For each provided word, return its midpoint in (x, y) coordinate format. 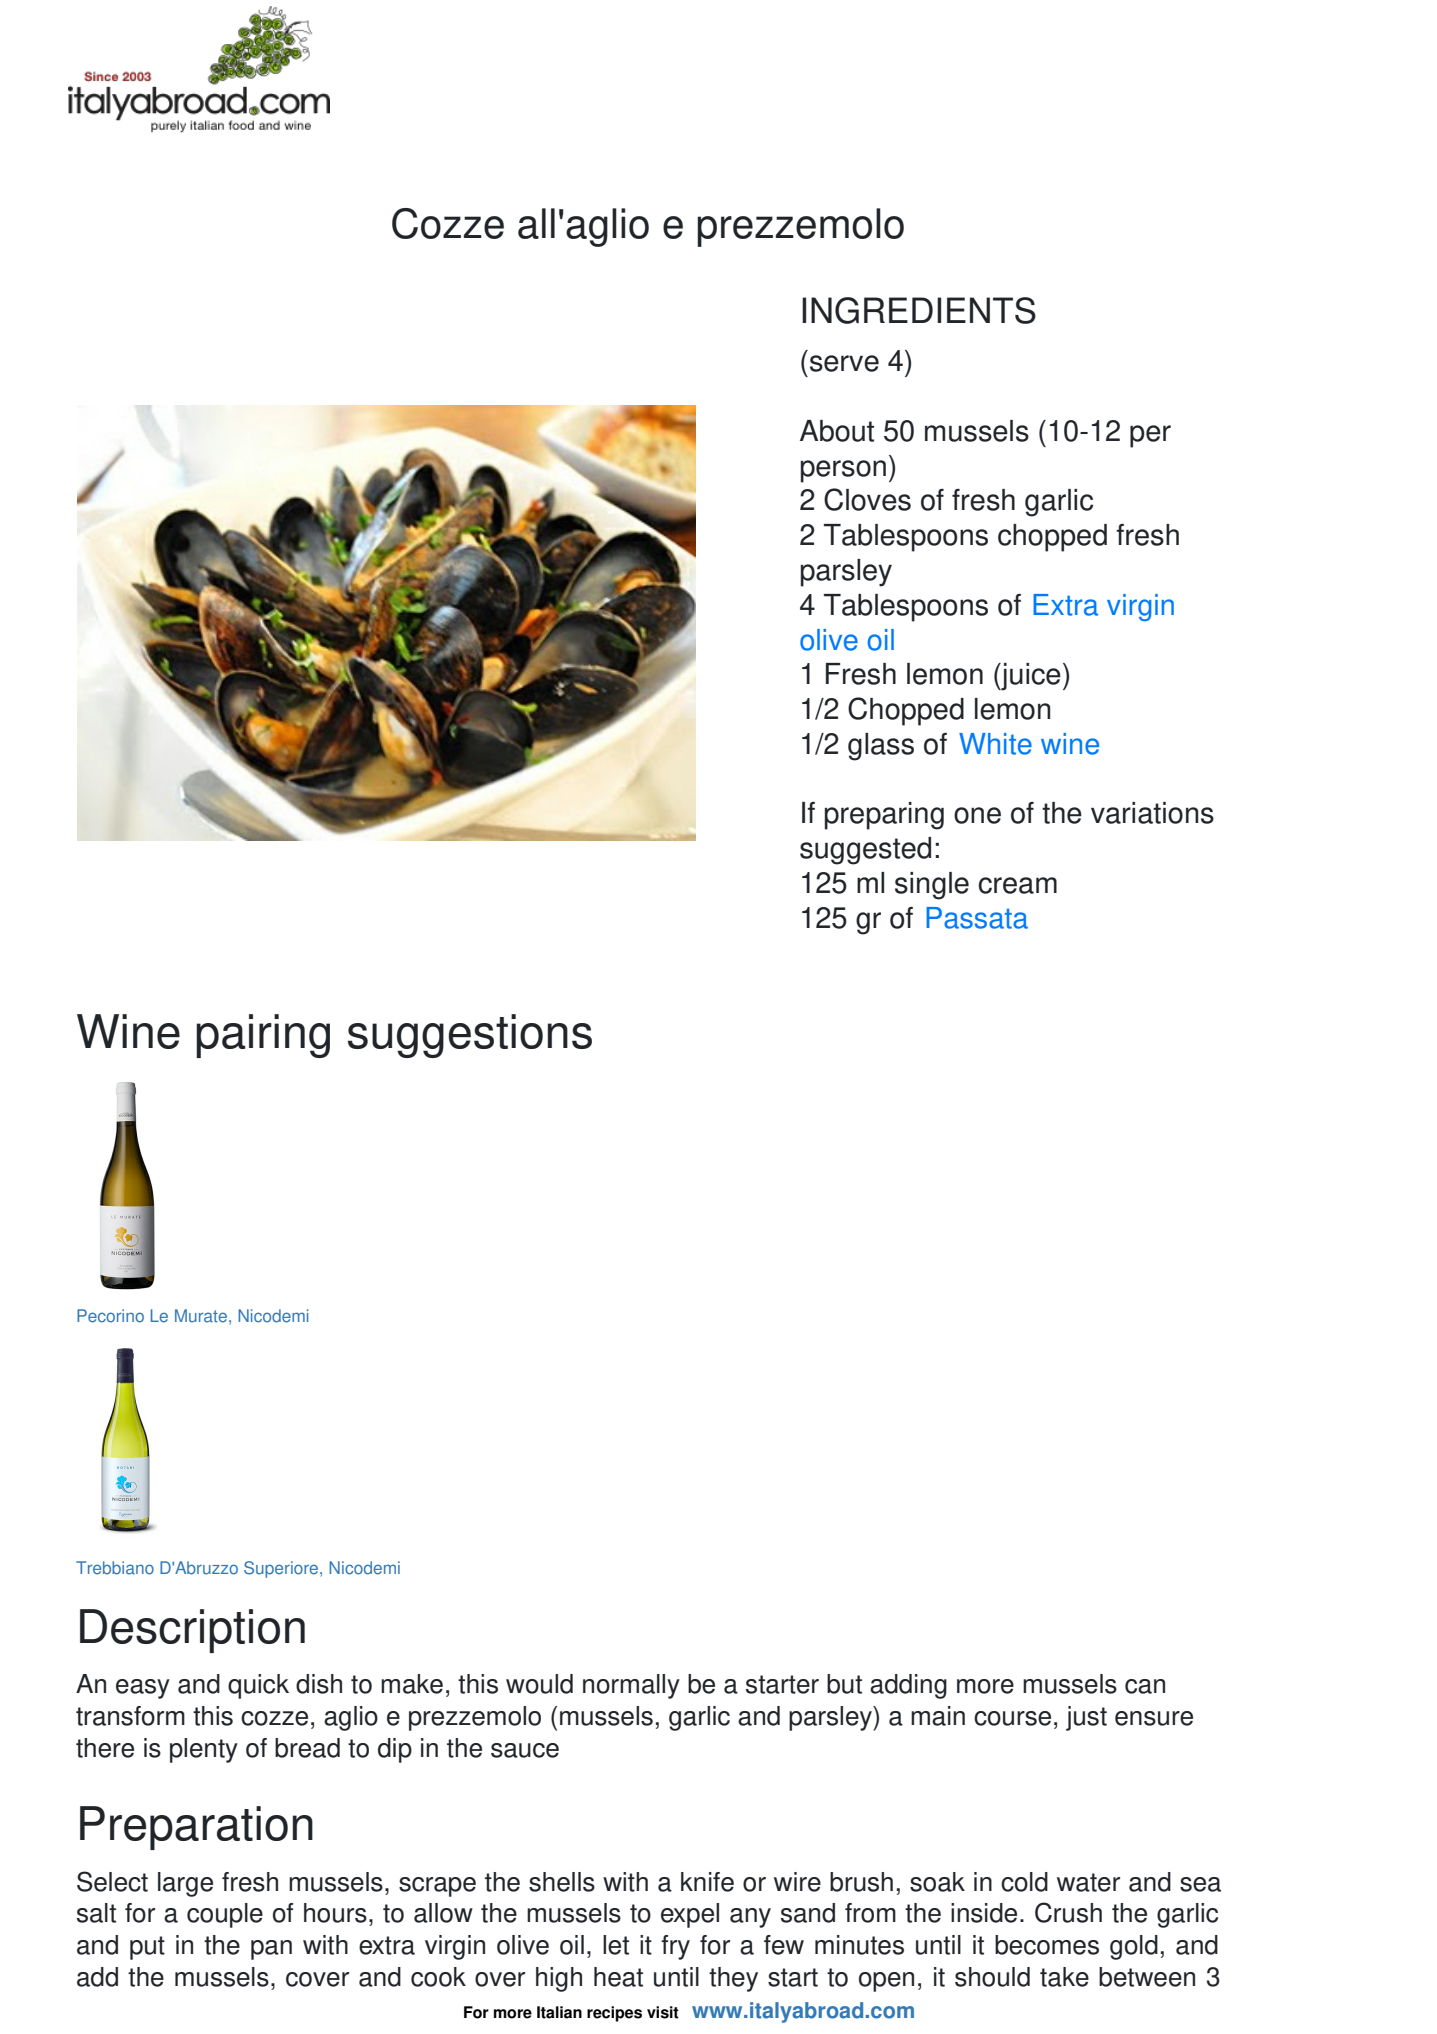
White (995, 744)
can (1145, 1686)
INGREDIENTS (919, 310)
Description (192, 1631)
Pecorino (110, 1316)
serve (844, 363)
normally (631, 1686)
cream (1018, 885)
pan (271, 1950)
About (837, 431)
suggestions (470, 1036)
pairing (263, 1036)
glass (881, 747)
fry (675, 1947)
